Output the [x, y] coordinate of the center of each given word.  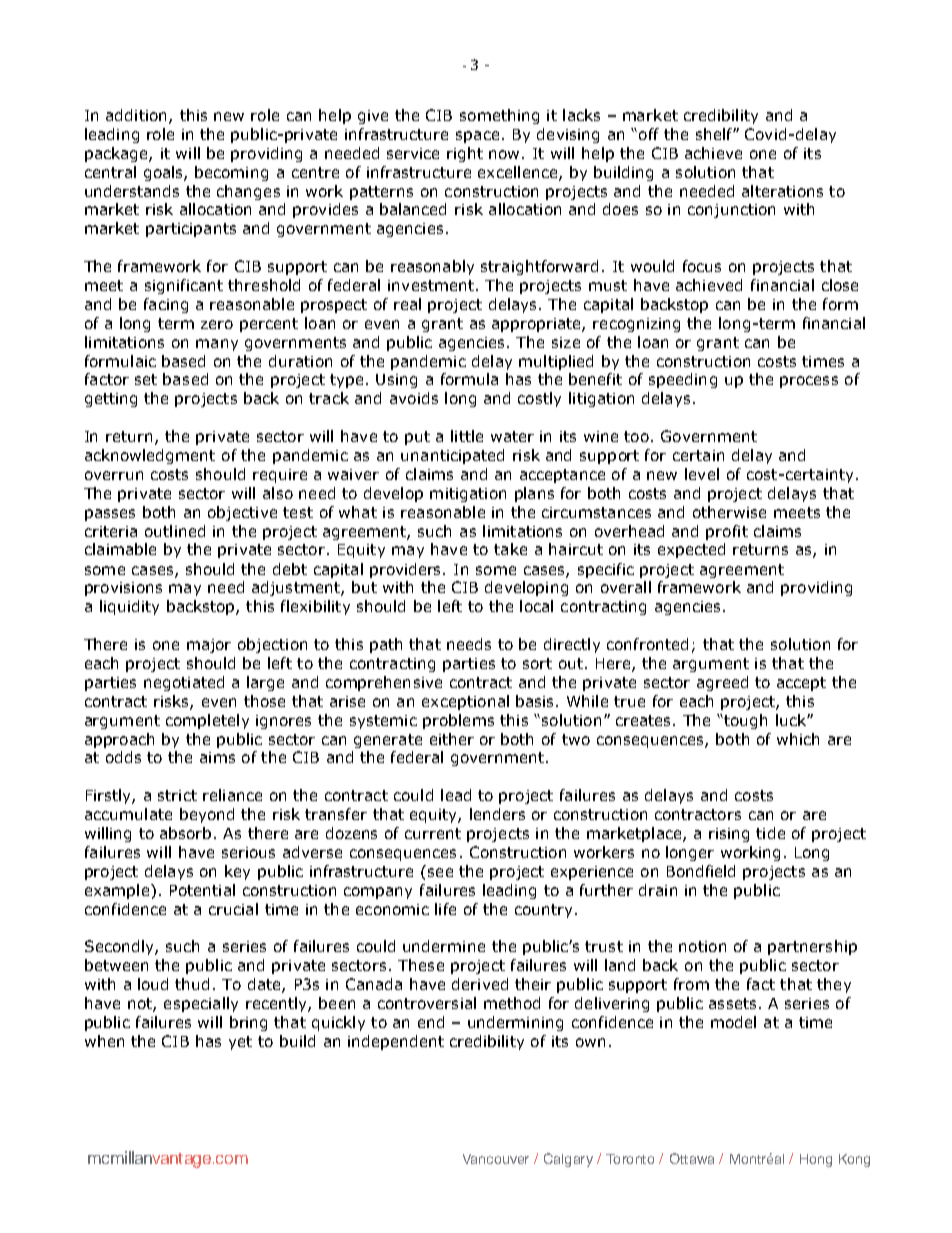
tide [770, 833]
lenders [497, 814]
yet [240, 1043]
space [477, 137]
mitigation [468, 495]
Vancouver [496, 1159]
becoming [231, 173]
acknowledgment [150, 456]
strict [177, 795]
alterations [782, 191]
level [702, 474]
